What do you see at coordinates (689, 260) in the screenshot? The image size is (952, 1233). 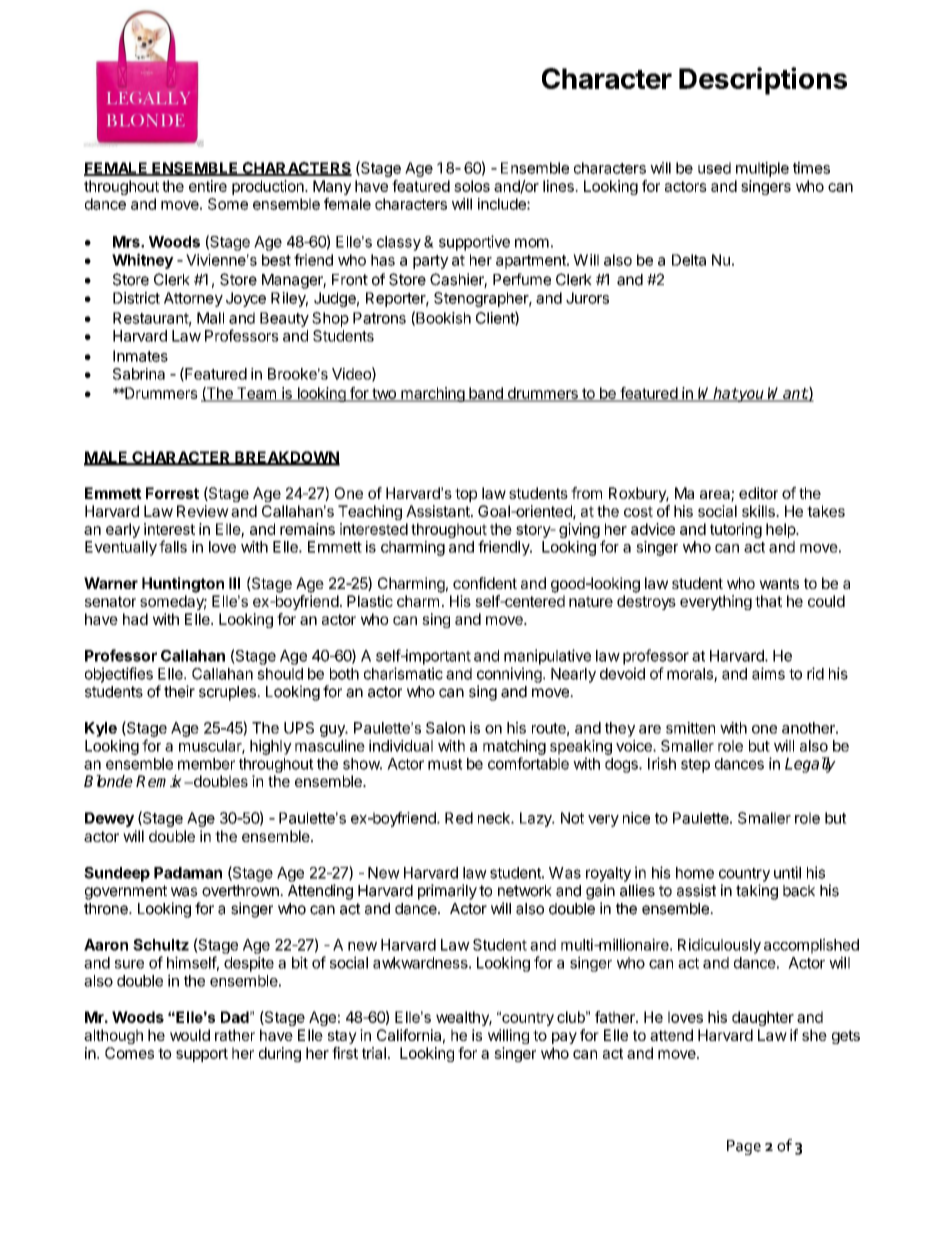 I see `Delta` at bounding box center [689, 260].
